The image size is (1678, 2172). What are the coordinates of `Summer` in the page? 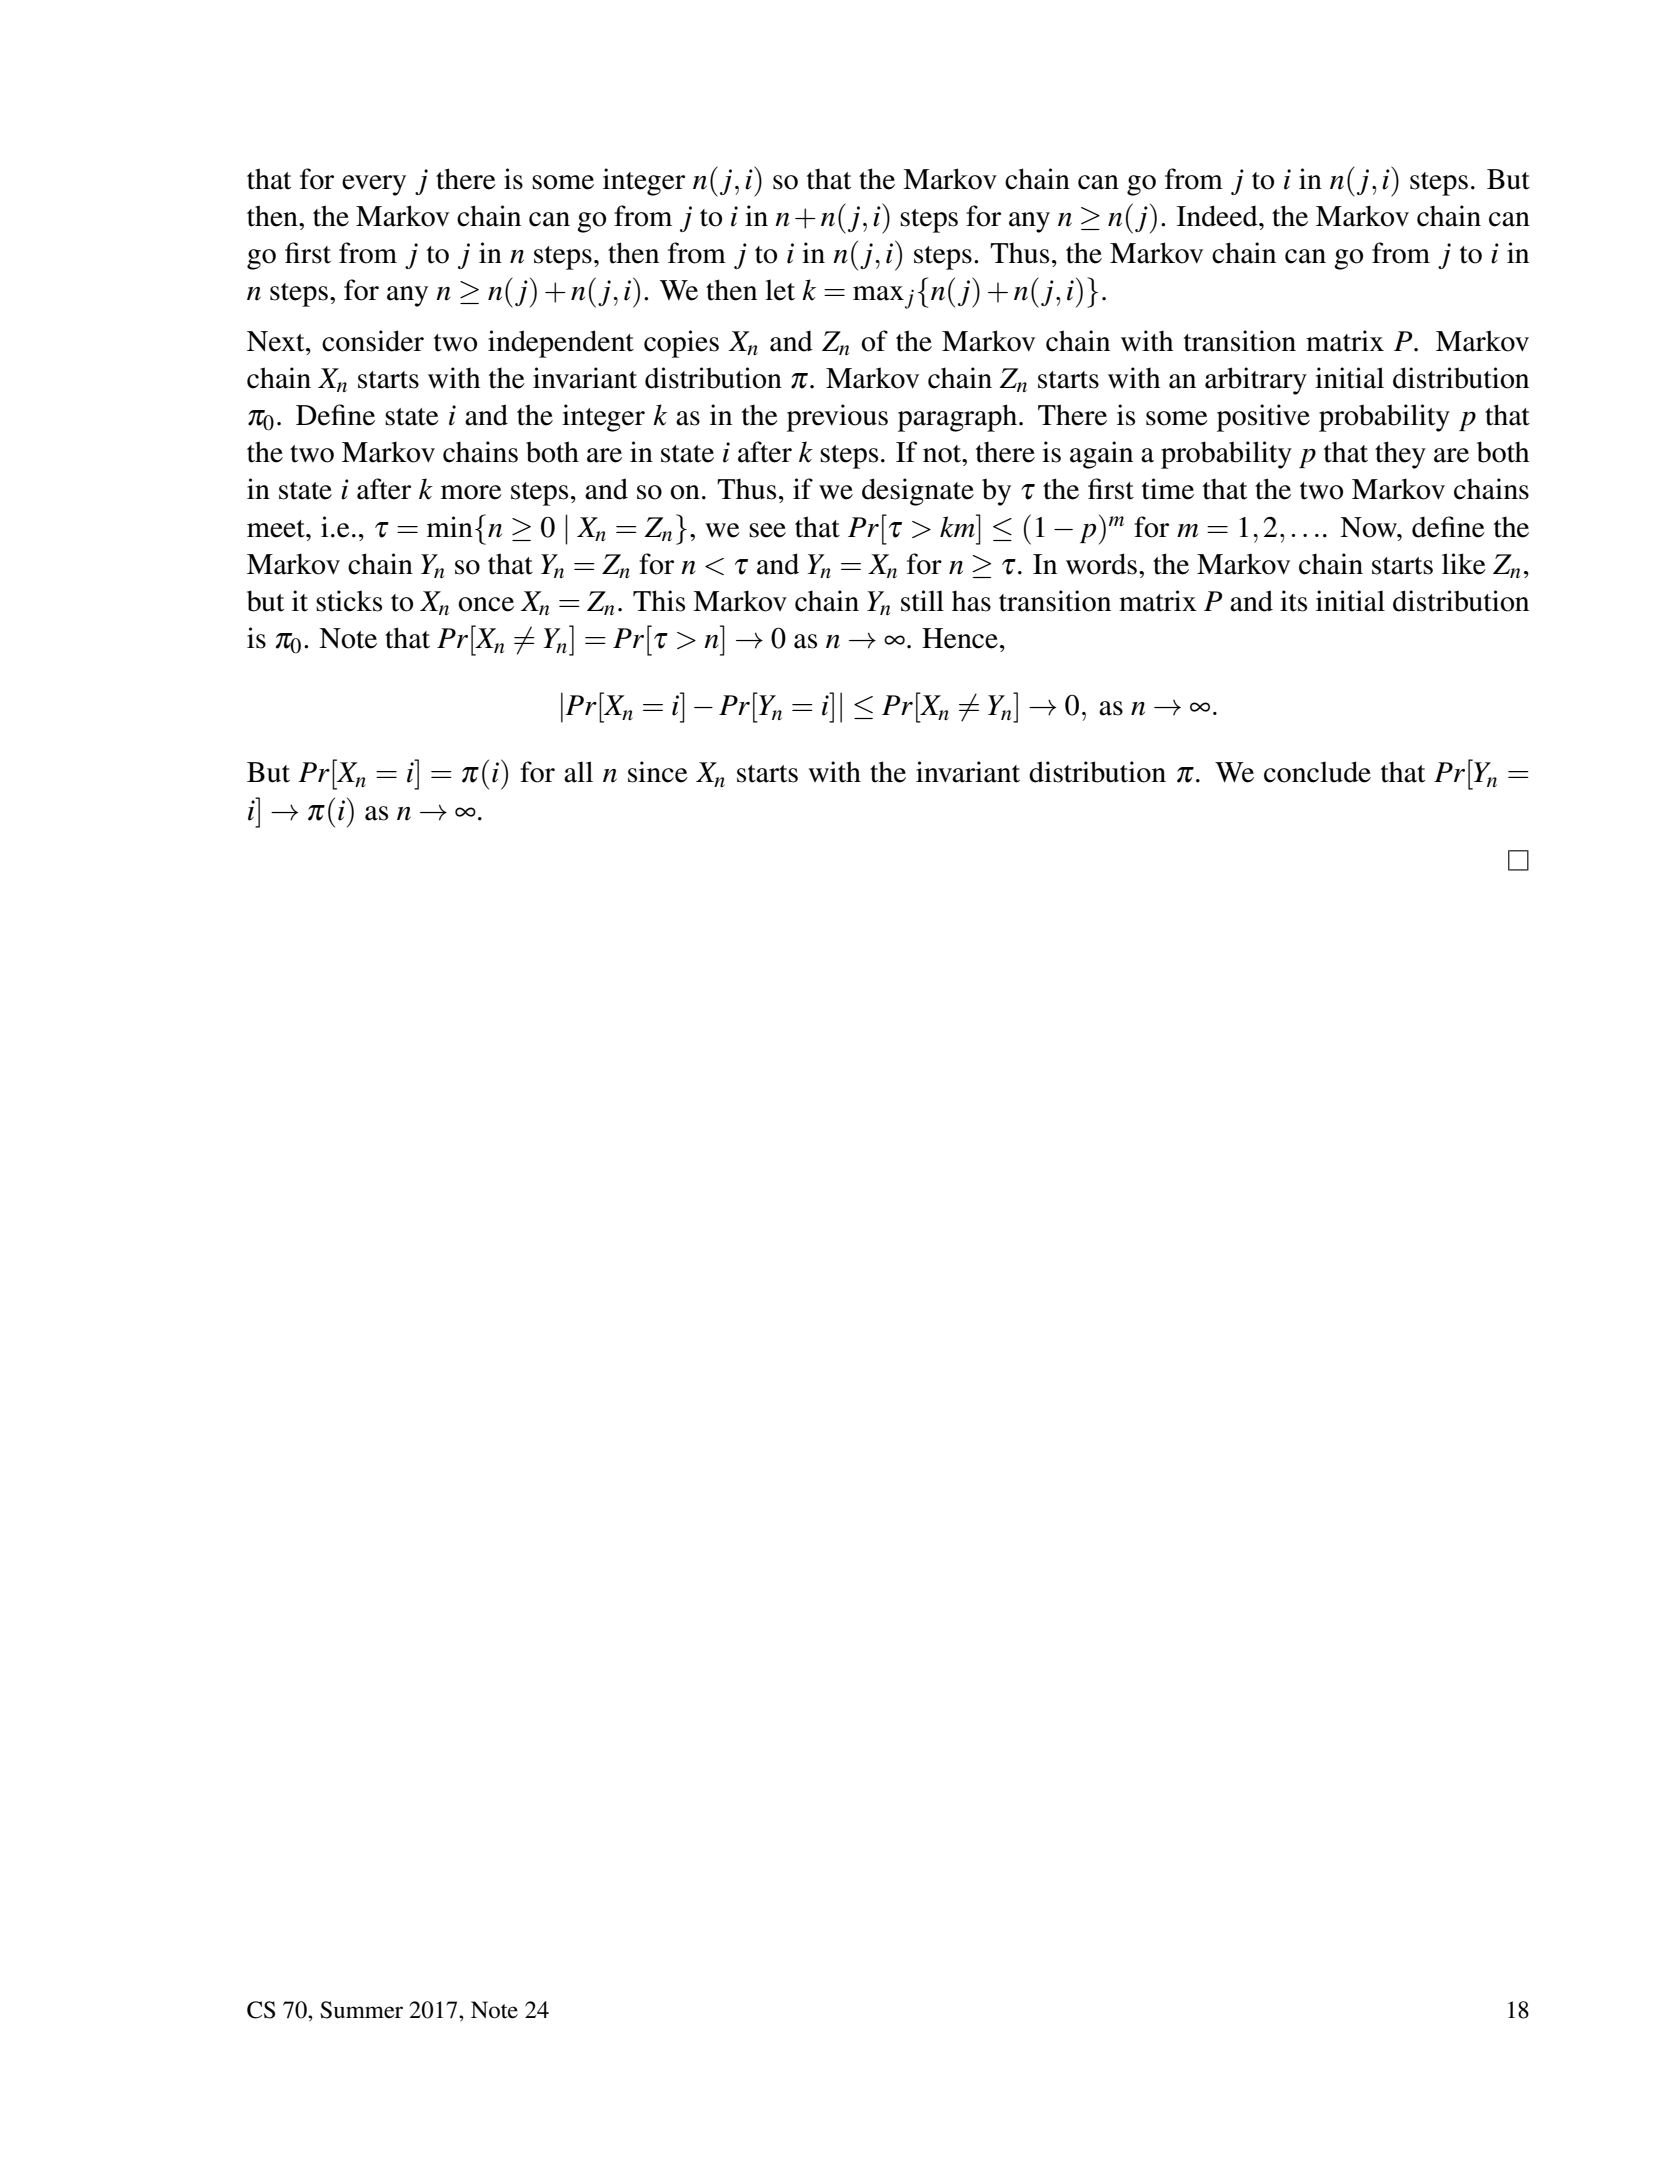 It's located at (361, 2010).
